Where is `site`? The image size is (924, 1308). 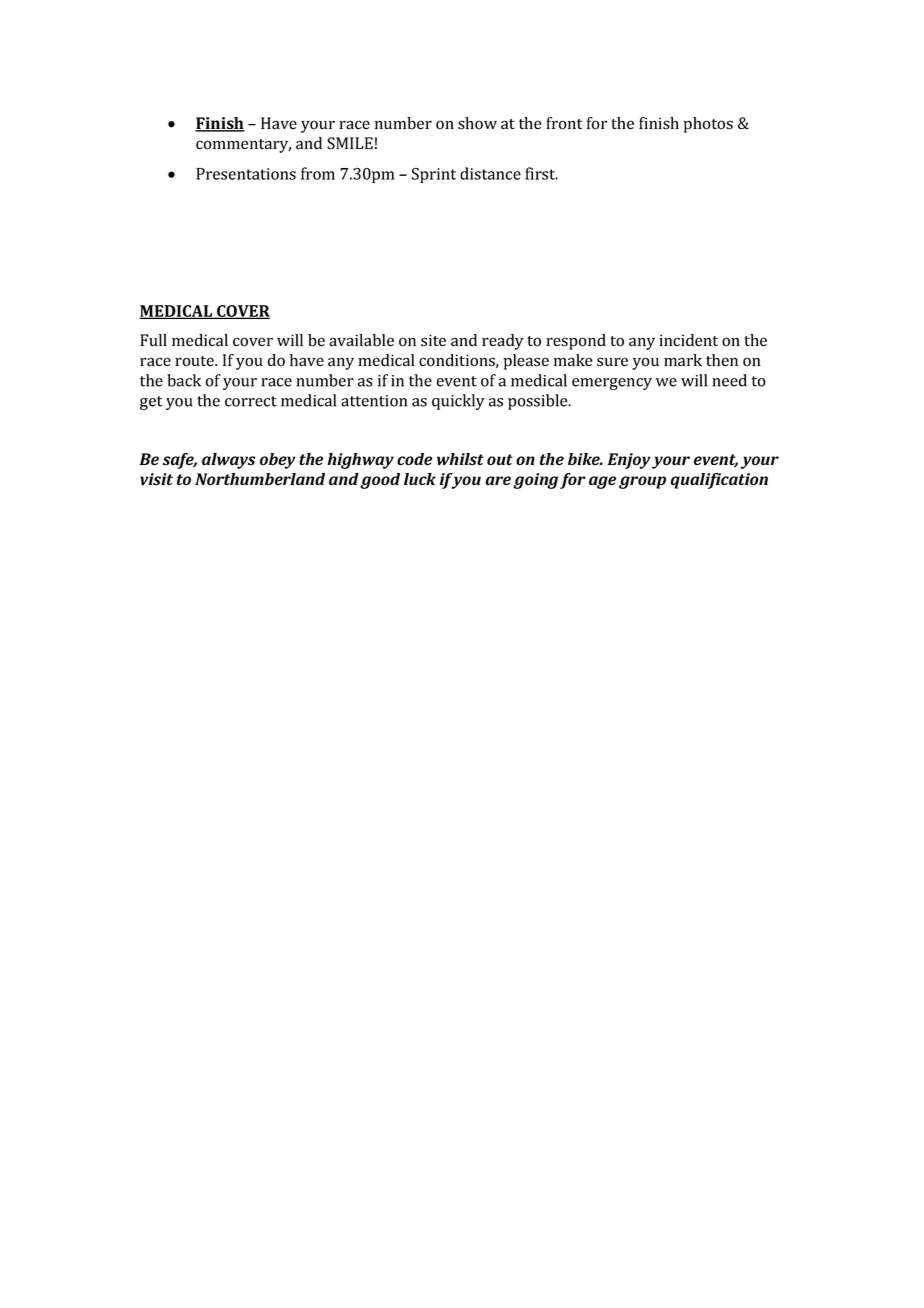 site is located at coordinates (433, 340).
